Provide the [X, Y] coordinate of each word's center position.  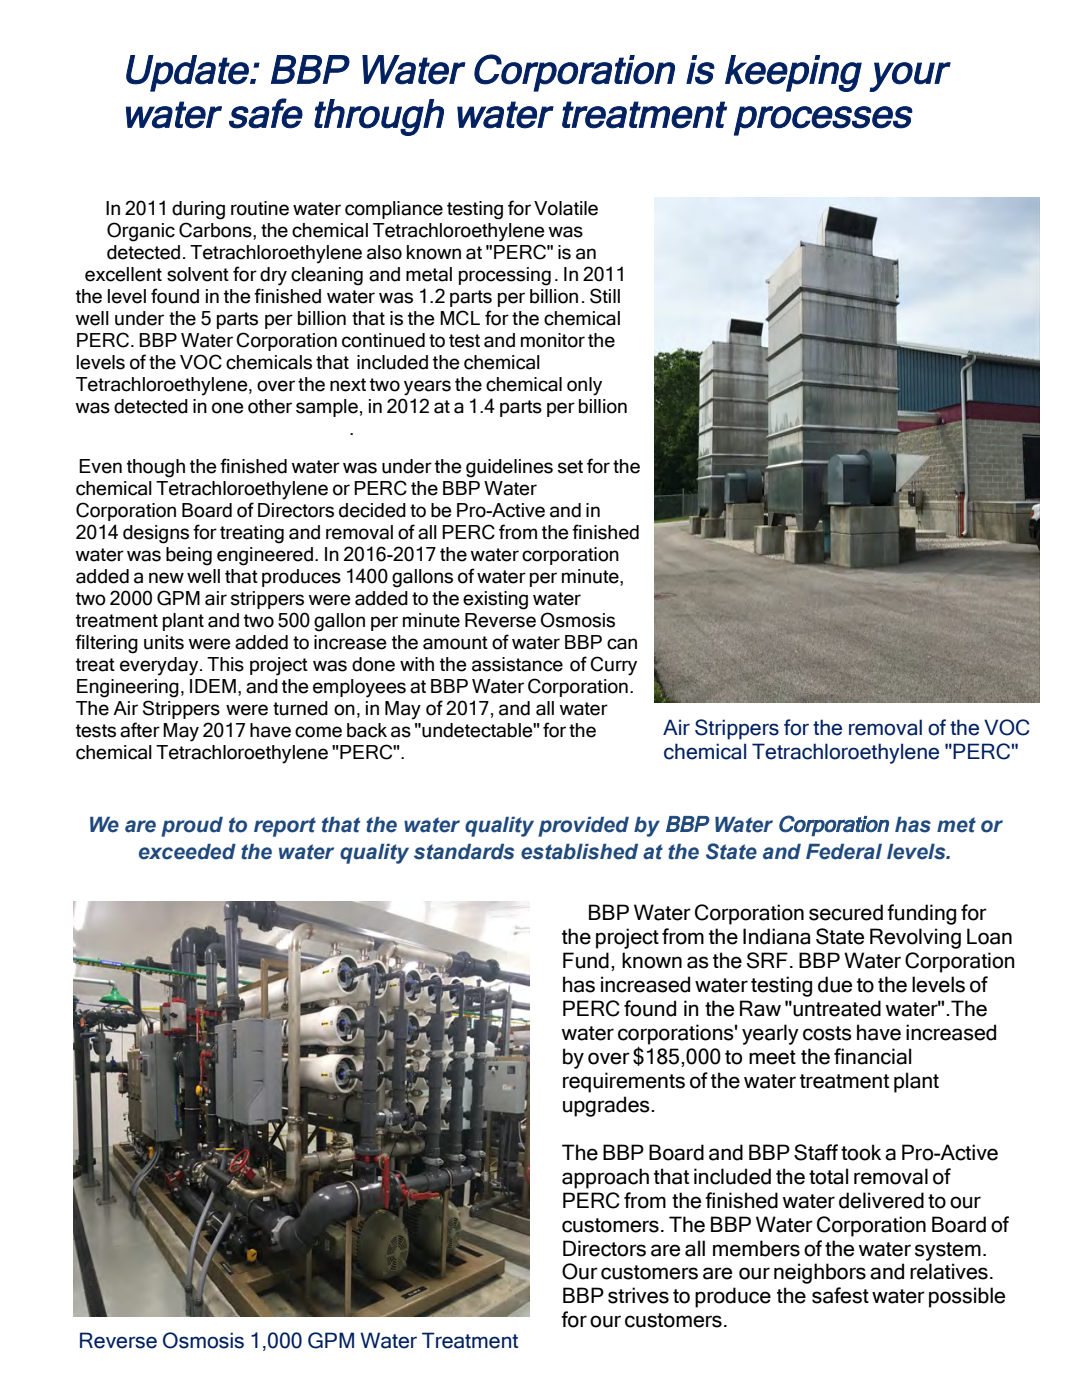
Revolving [915, 938]
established [579, 852]
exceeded [187, 852]
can [622, 644]
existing [495, 600]
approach [605, 1178]
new [166, 578]
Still [605, 296]
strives [638, 1295]
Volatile [566, 208]
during [198, 210]
